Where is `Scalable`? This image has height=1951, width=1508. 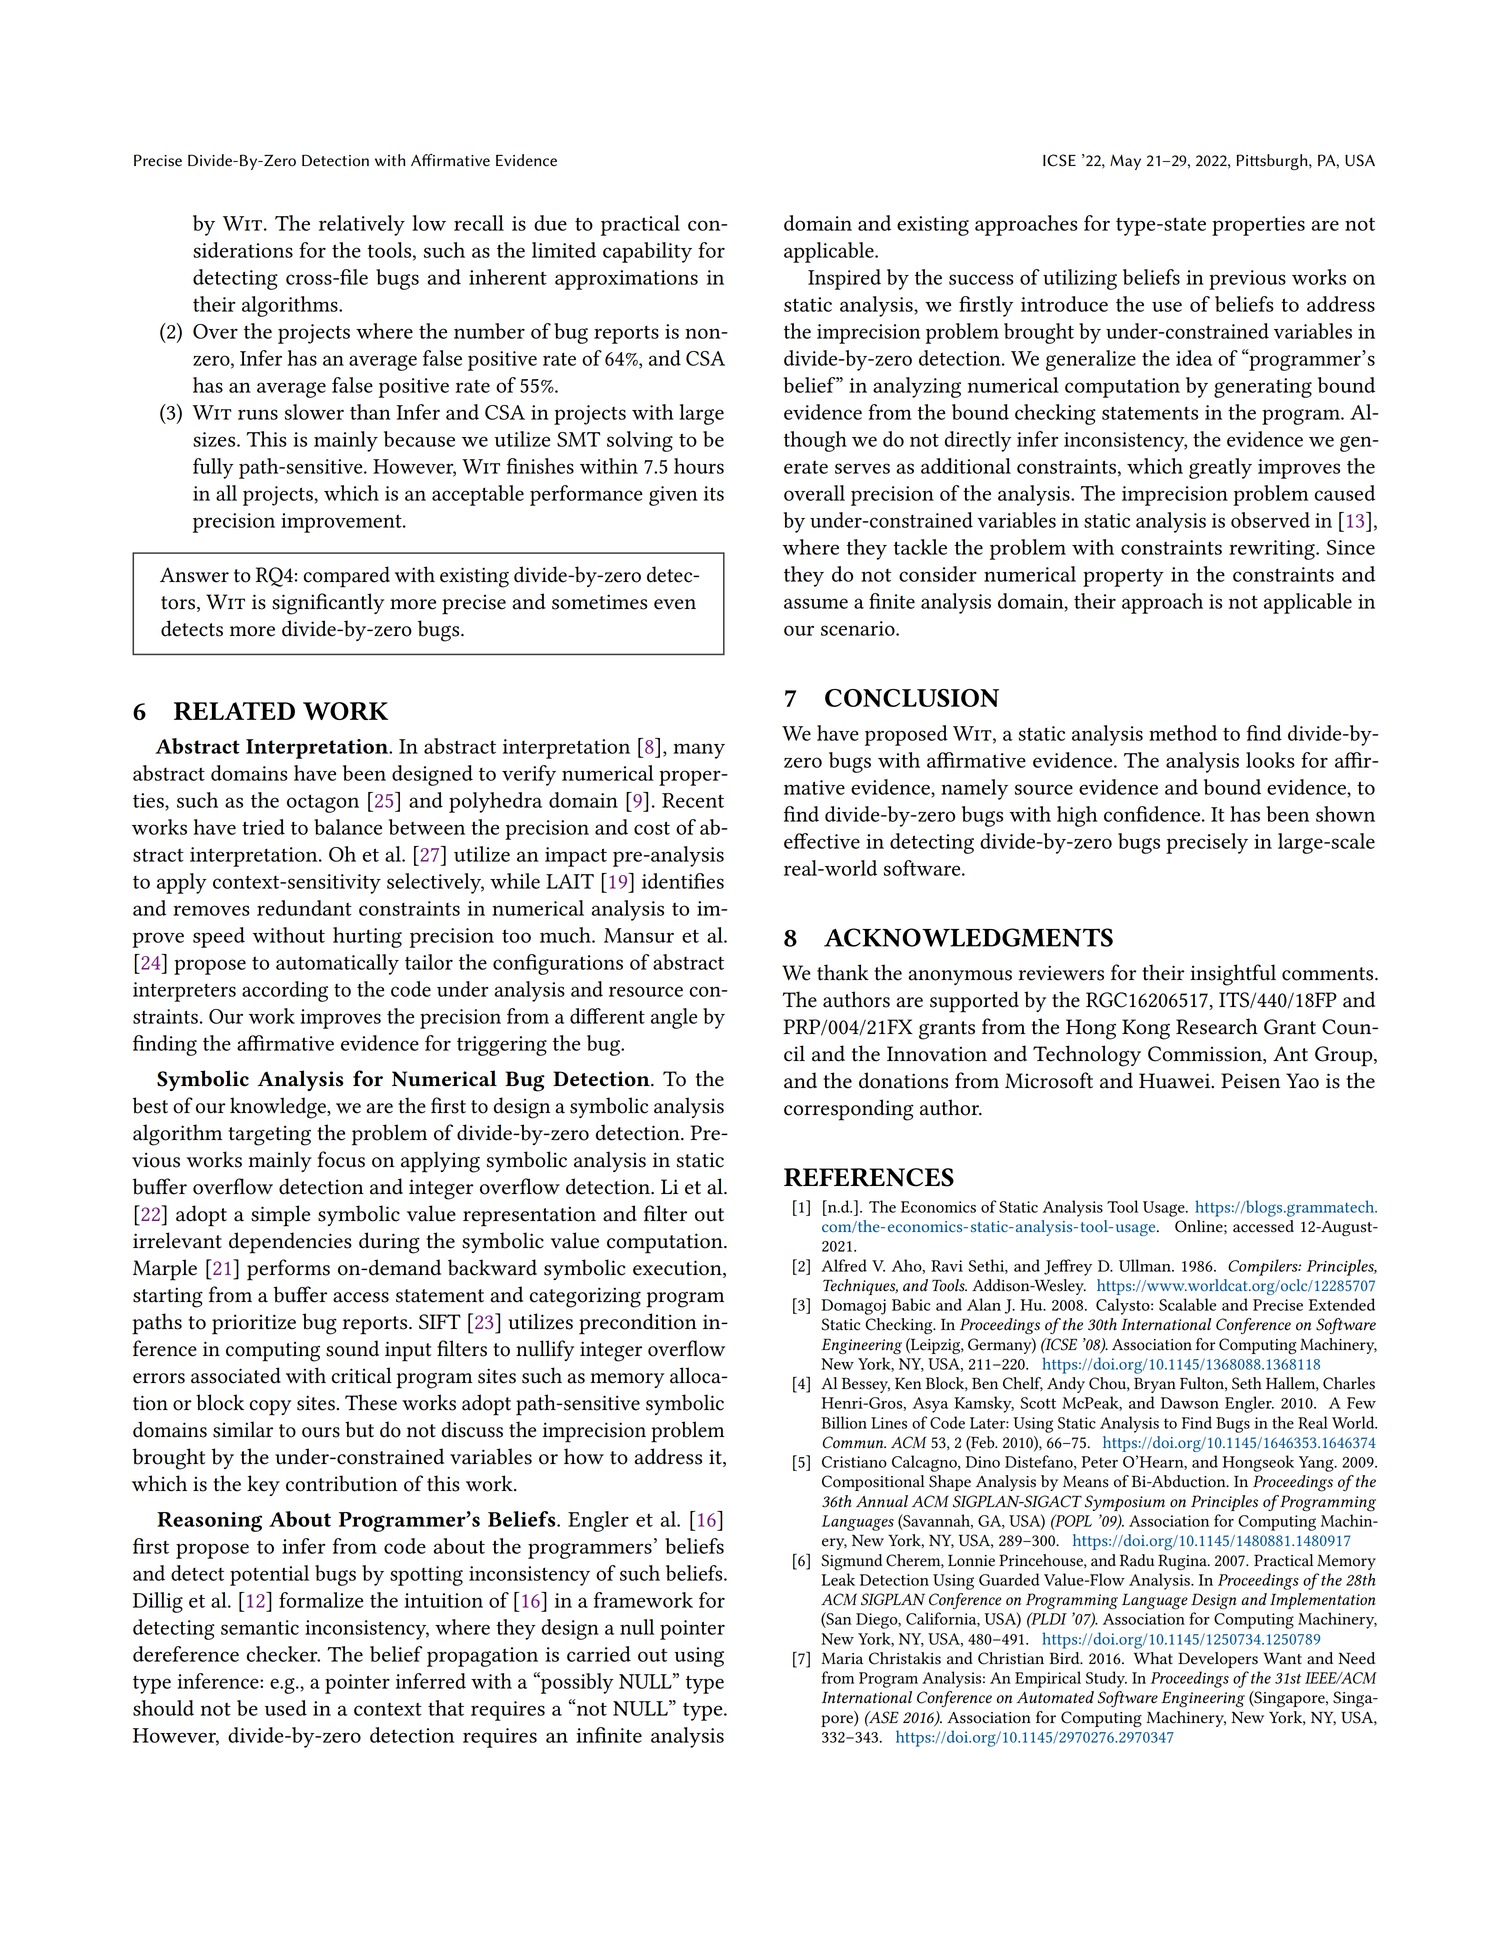 Scalable is located at coordinates (1187, 1304).
